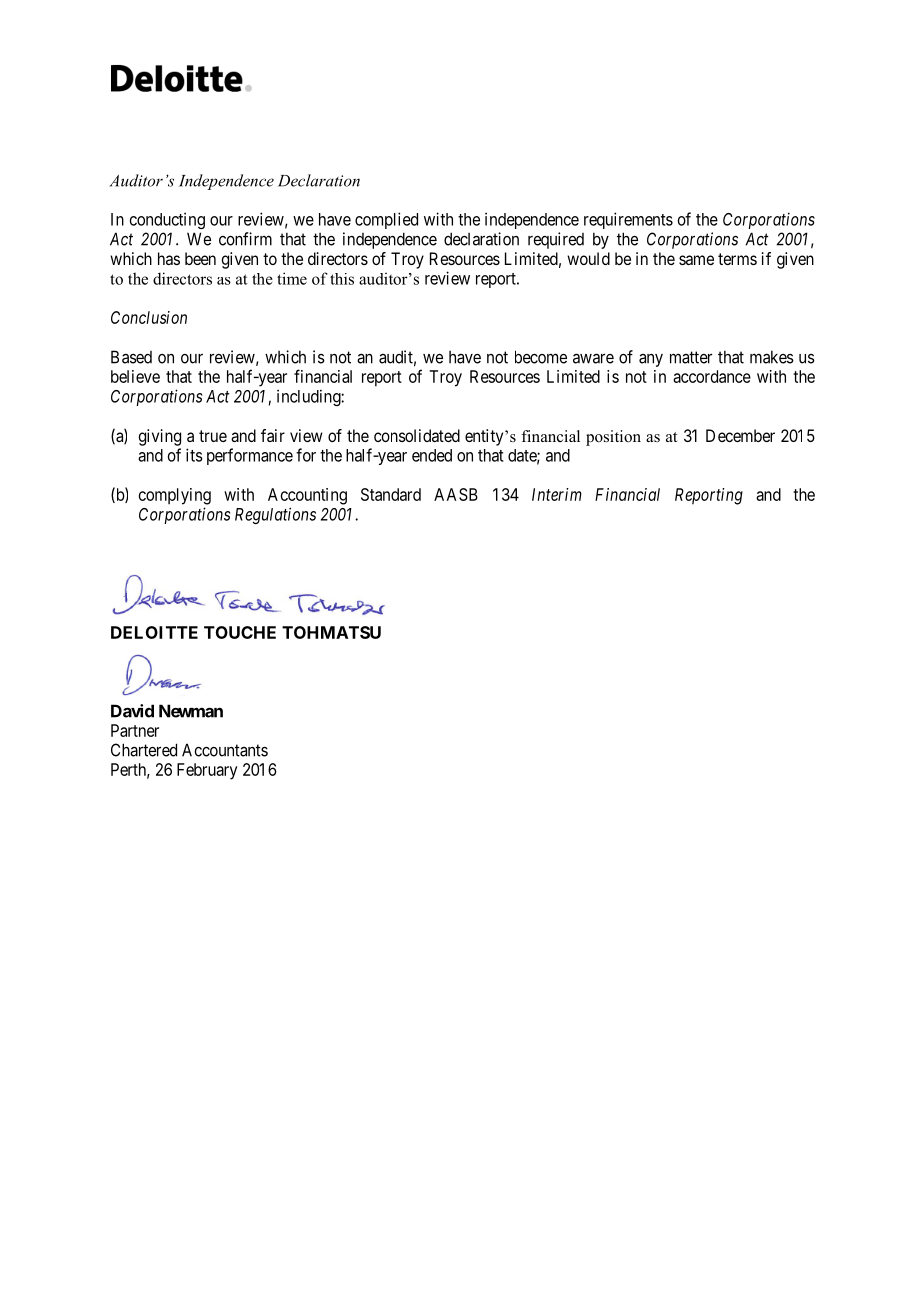 The height and width of the screenshot is (1308, 924). What do you see at coordinates (691, 357) in the screenshot?
I see `matter` at bounding box center [691, 357].
